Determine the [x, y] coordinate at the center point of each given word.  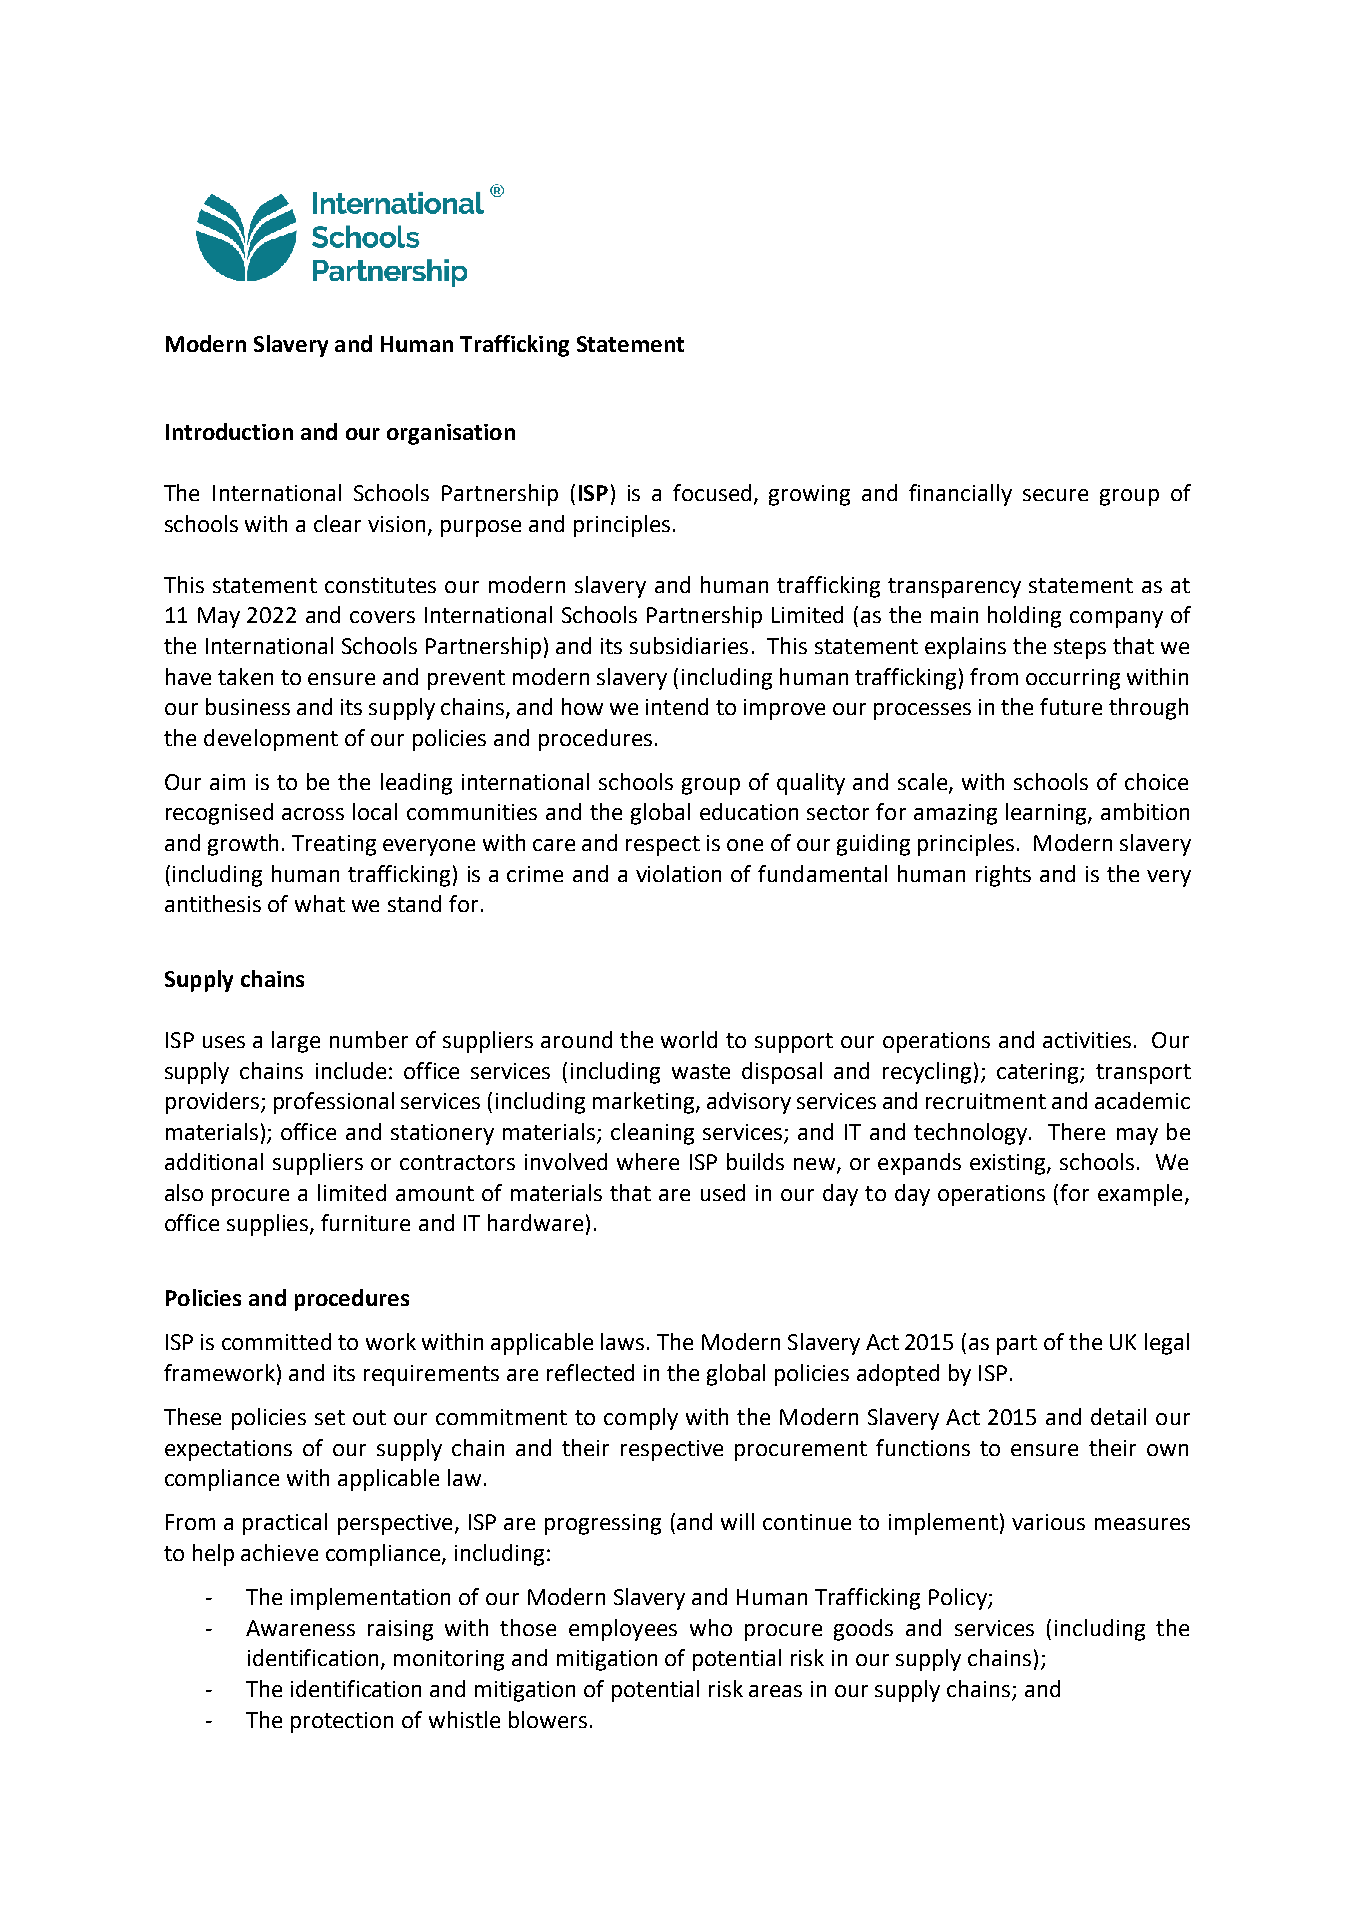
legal [1167, 1344]
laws [622, 1341]
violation [678, 873]
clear [337, 523]
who [711, 1627]
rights [1003, 876]
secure [1055, 495]
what [320, 903]
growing [809, 495]
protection [342, 1722]
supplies [269, 1225]
